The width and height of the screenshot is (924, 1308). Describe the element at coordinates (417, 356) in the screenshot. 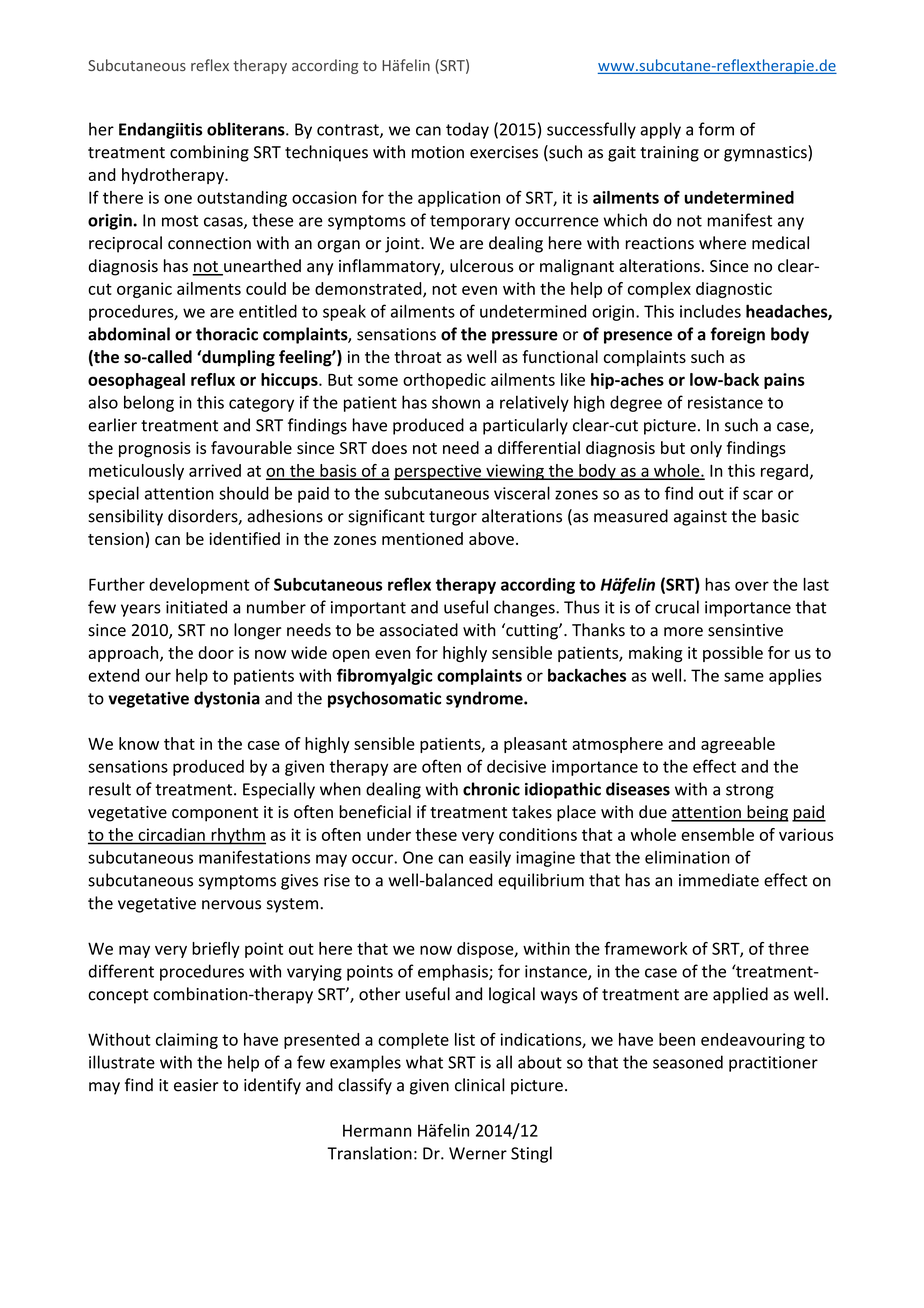

I see `throat` at that location.
